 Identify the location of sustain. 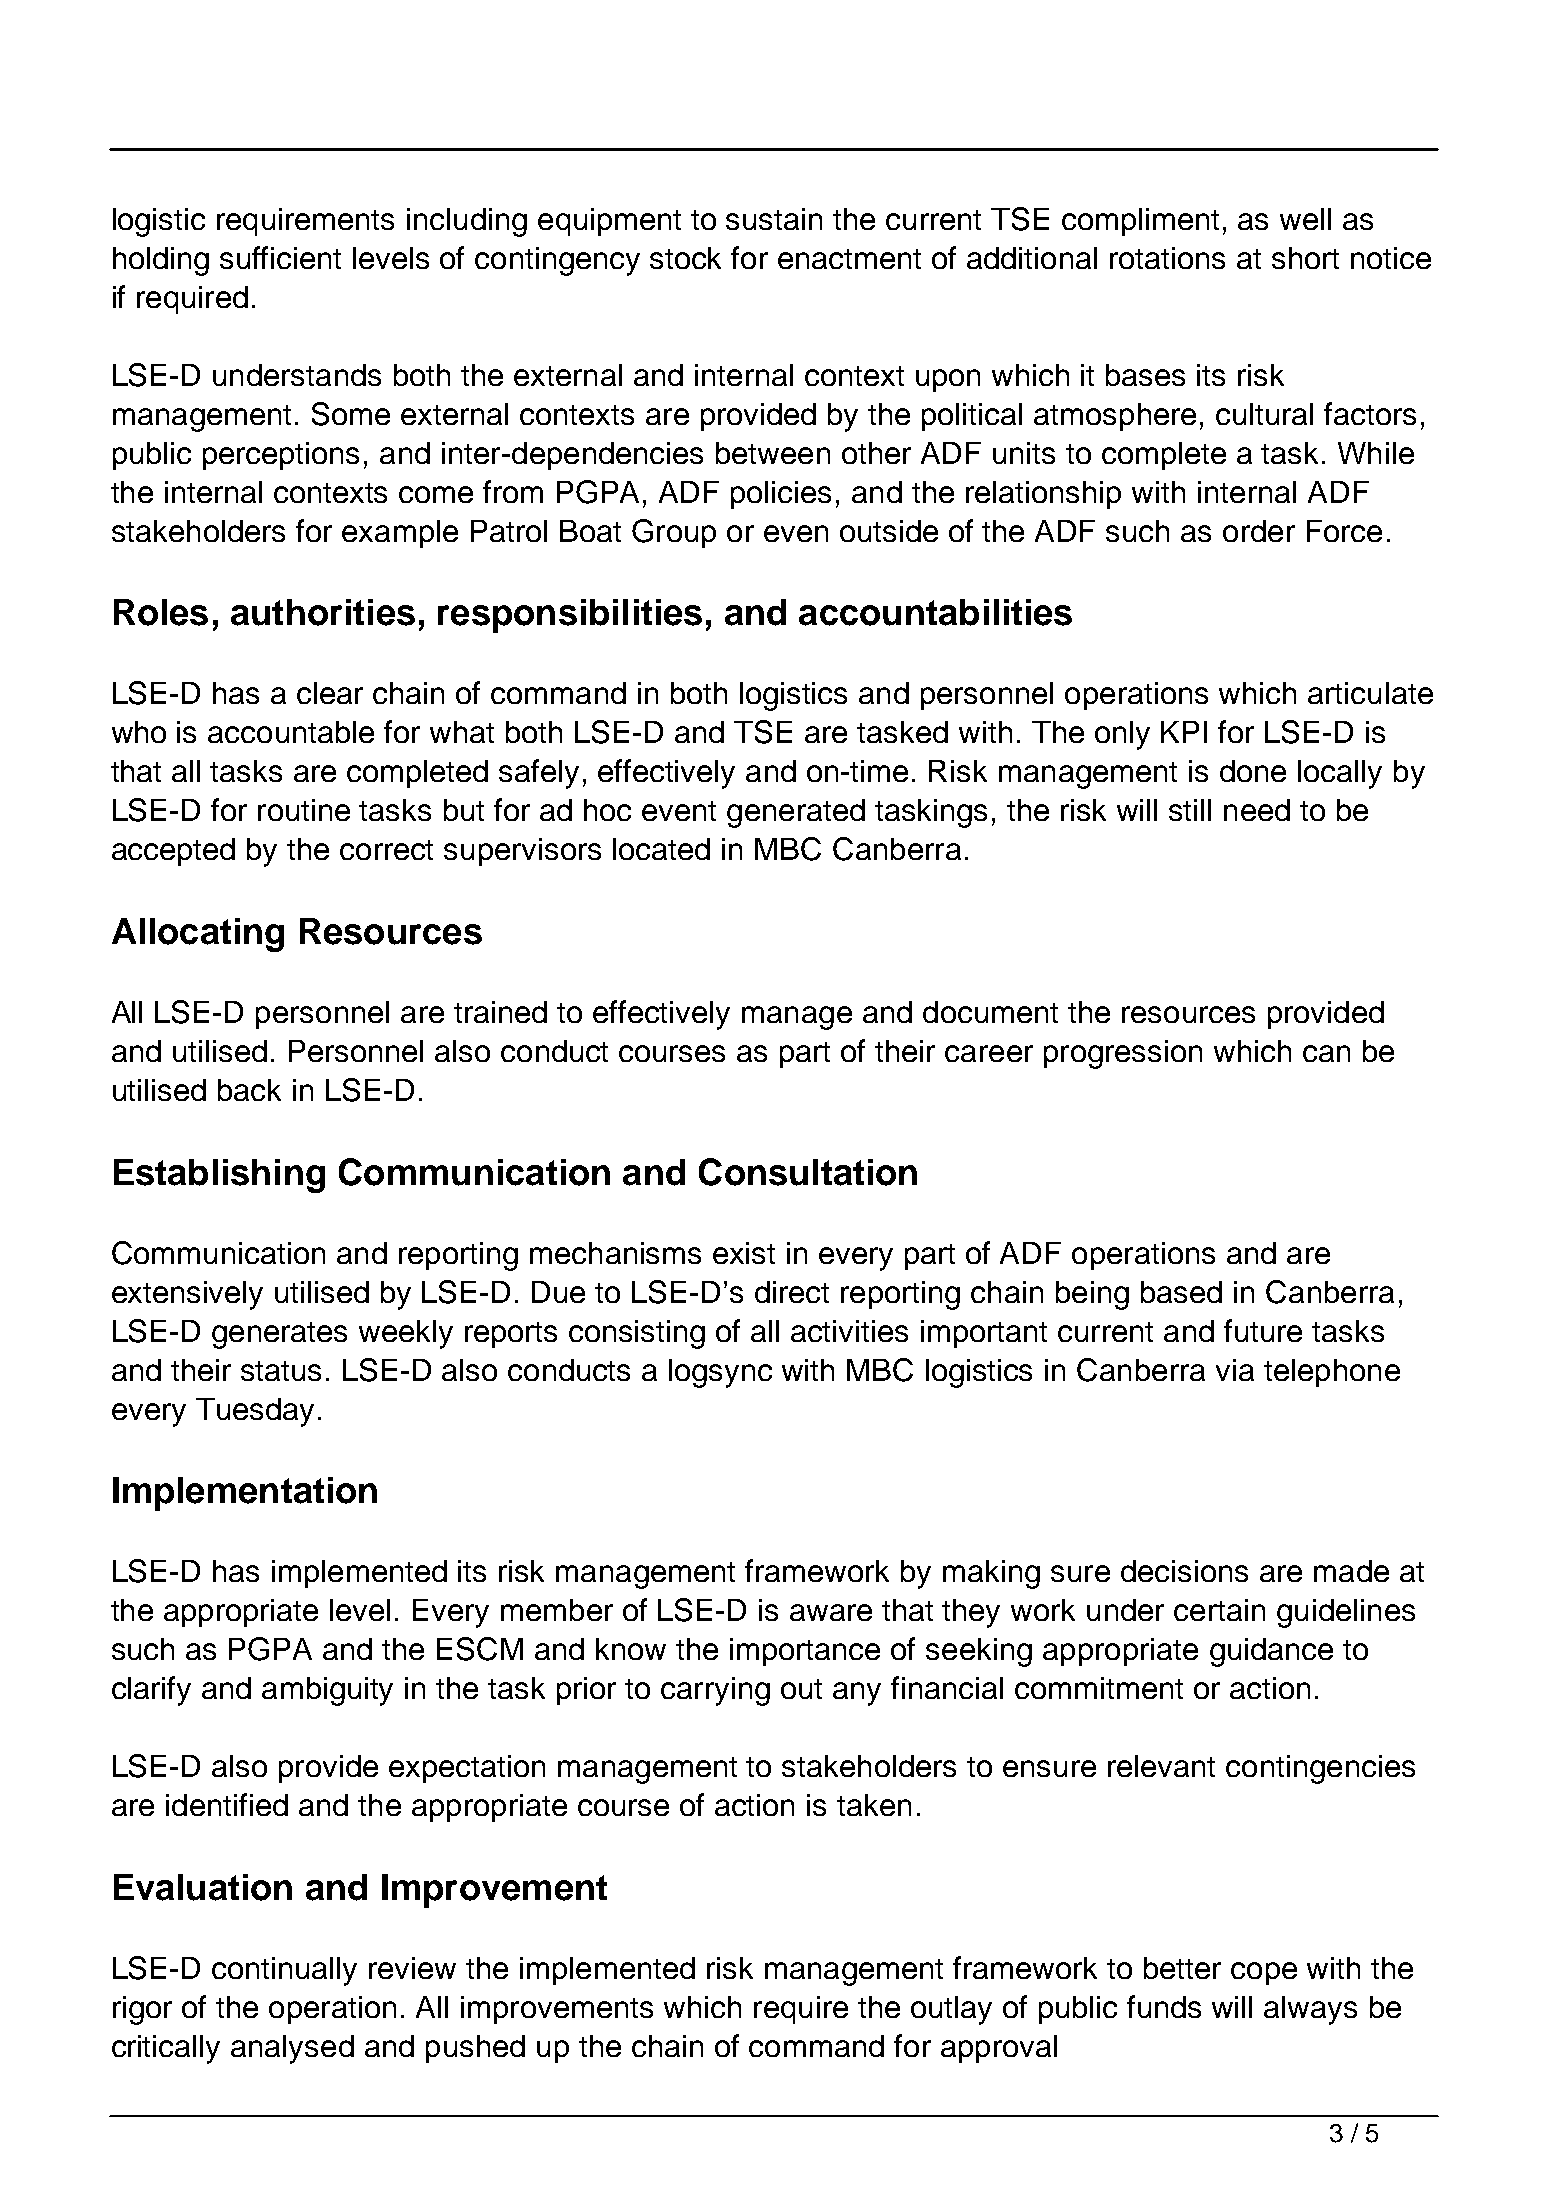
(774, 219).
